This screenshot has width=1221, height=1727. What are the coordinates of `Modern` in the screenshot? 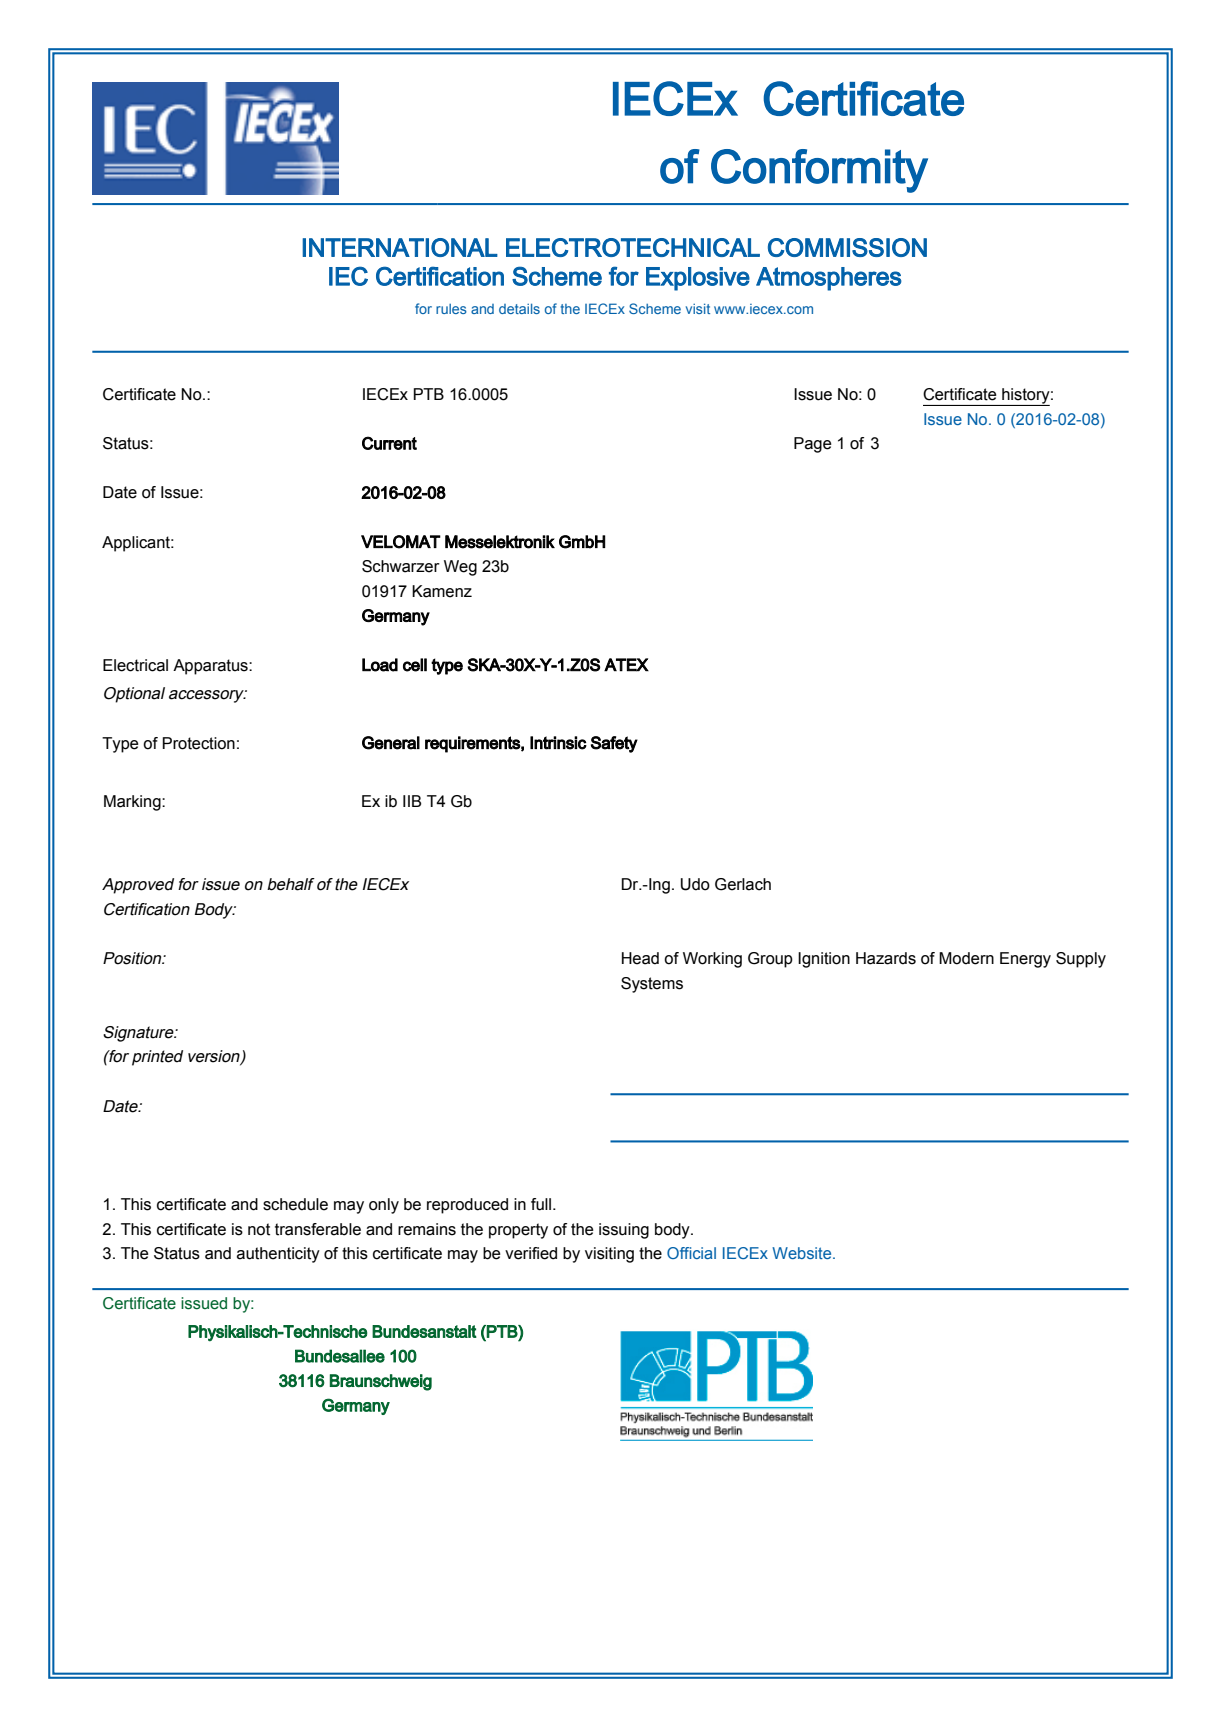 It's located at (966, 958).
